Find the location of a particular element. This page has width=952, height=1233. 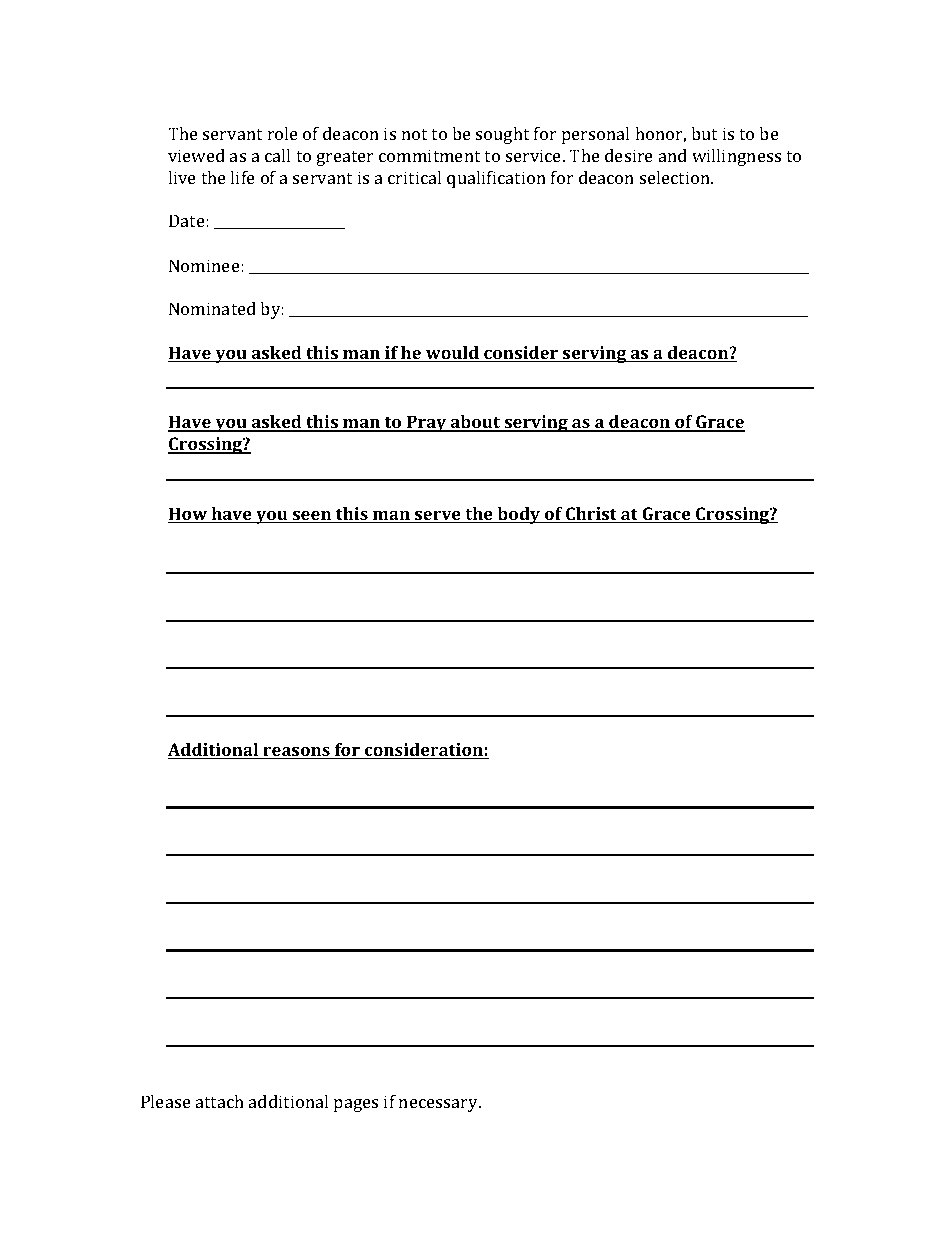

attach is located at coordinates (220, 1101).
